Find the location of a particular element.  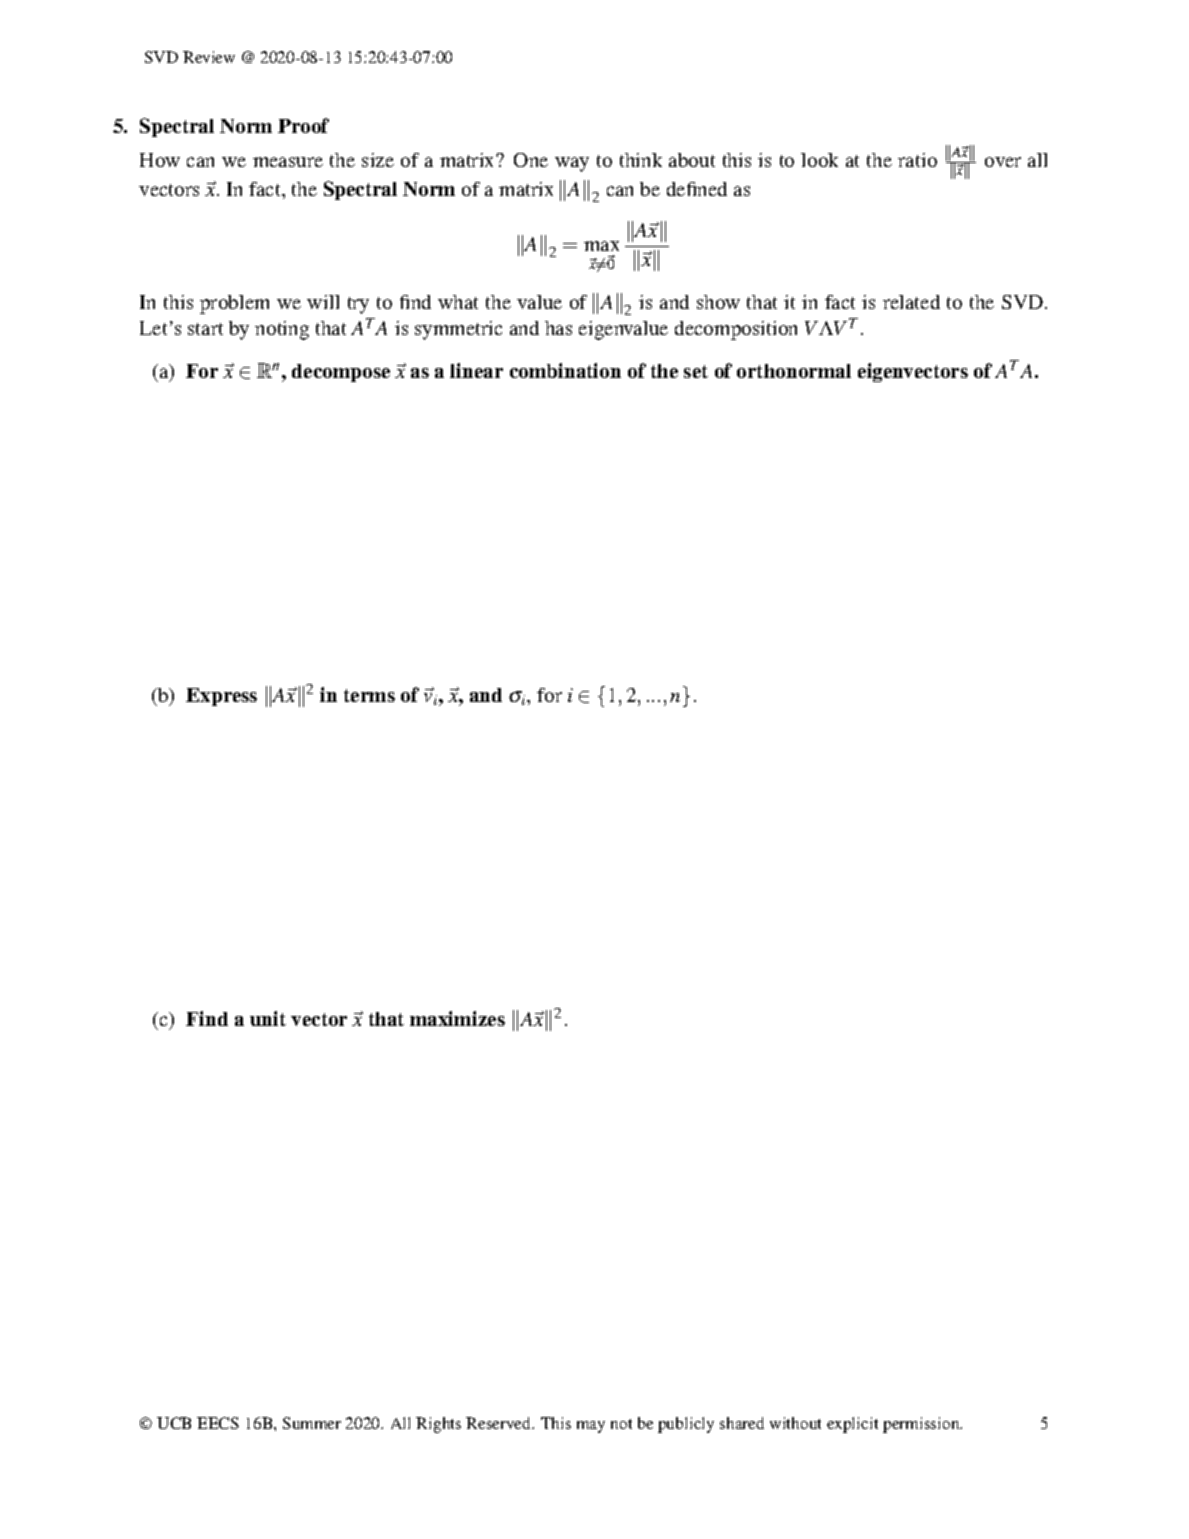

Proof is located at coordinates (303, 125).
